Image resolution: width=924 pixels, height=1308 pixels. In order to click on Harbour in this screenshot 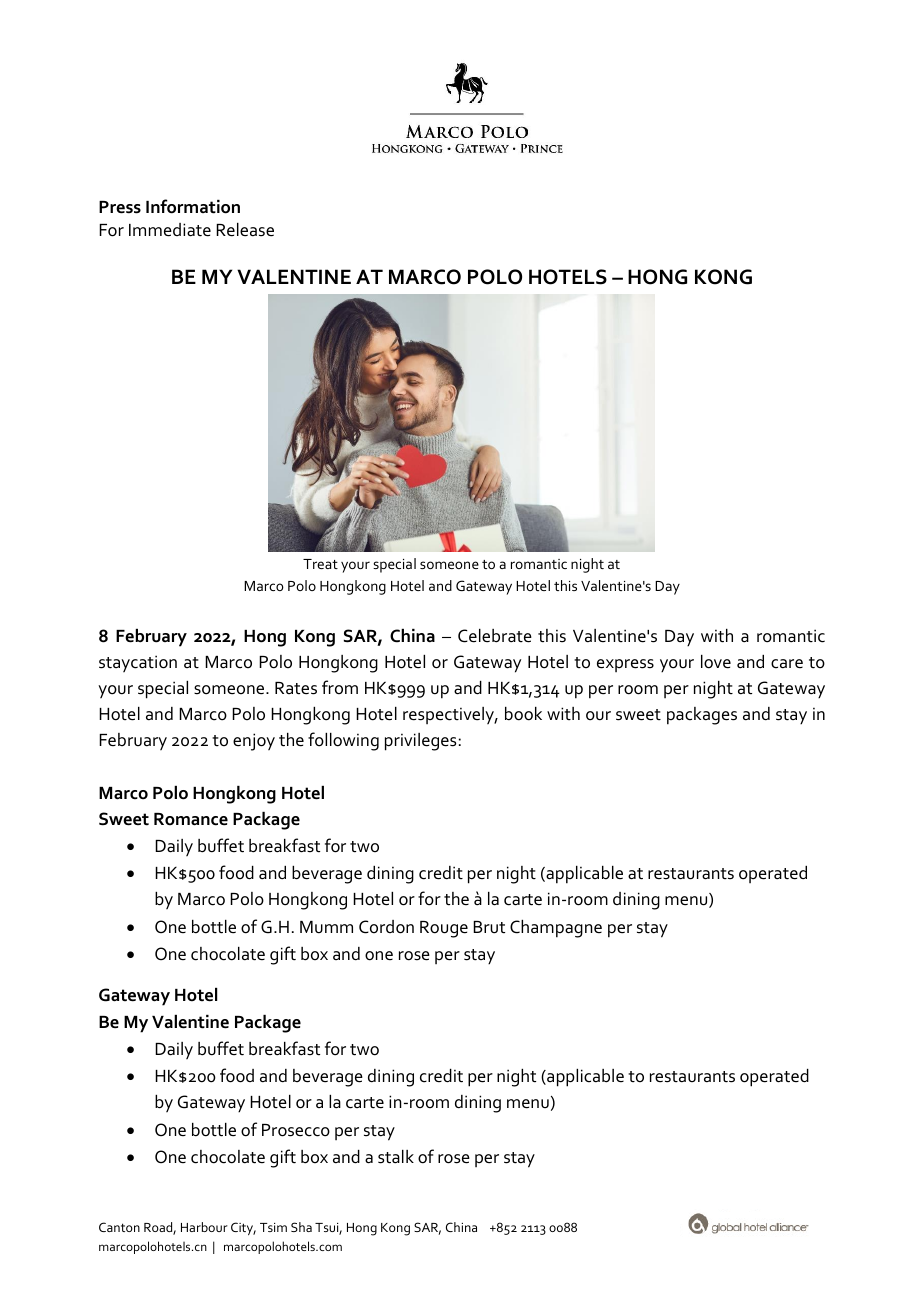, I will do `click(204, 1227)`.
